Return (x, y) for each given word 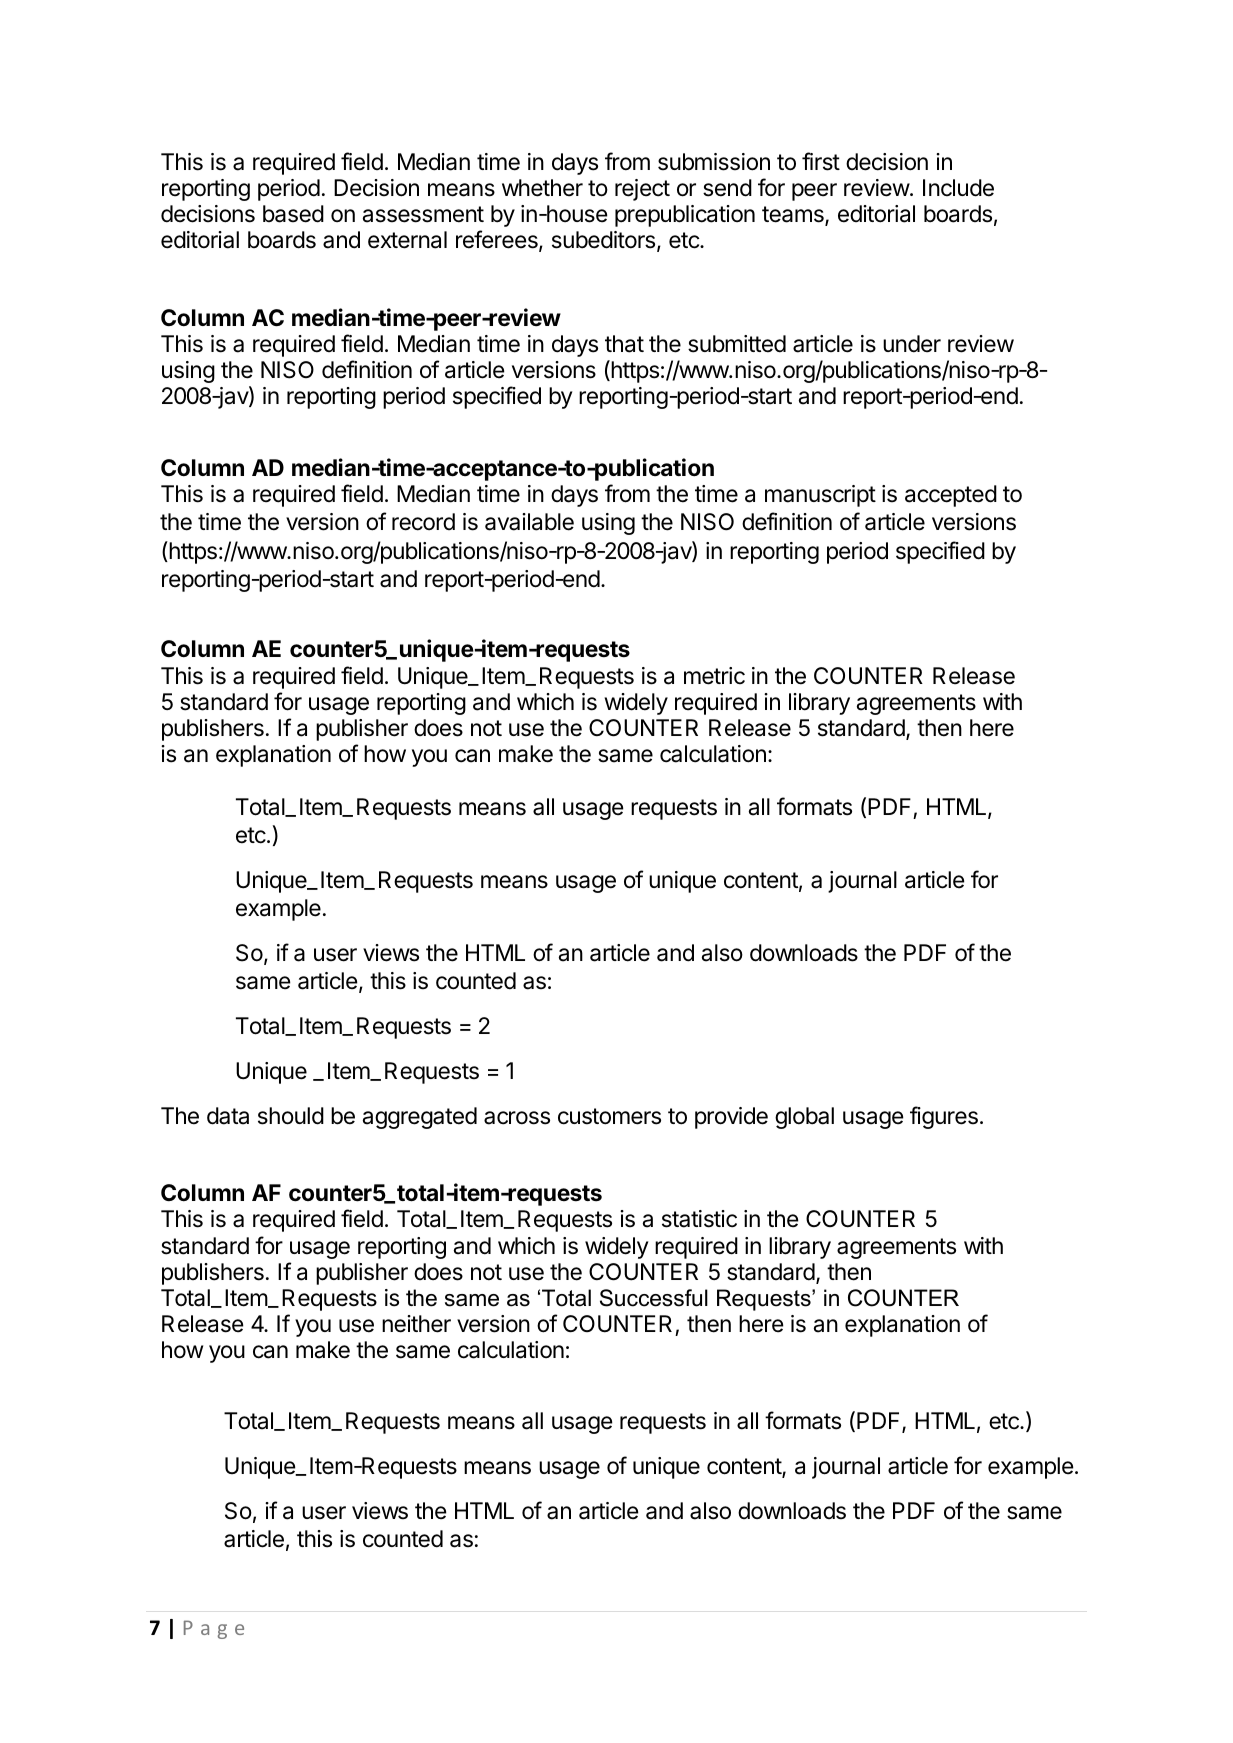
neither (416, 1324)
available (529, 522)
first (821, 161)
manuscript (820, 496)
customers (609, 1116)
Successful (654, 1298)
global (804, 1118)
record (423, 522)
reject (642, 190)
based (293, 214)
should (291, 1116)
